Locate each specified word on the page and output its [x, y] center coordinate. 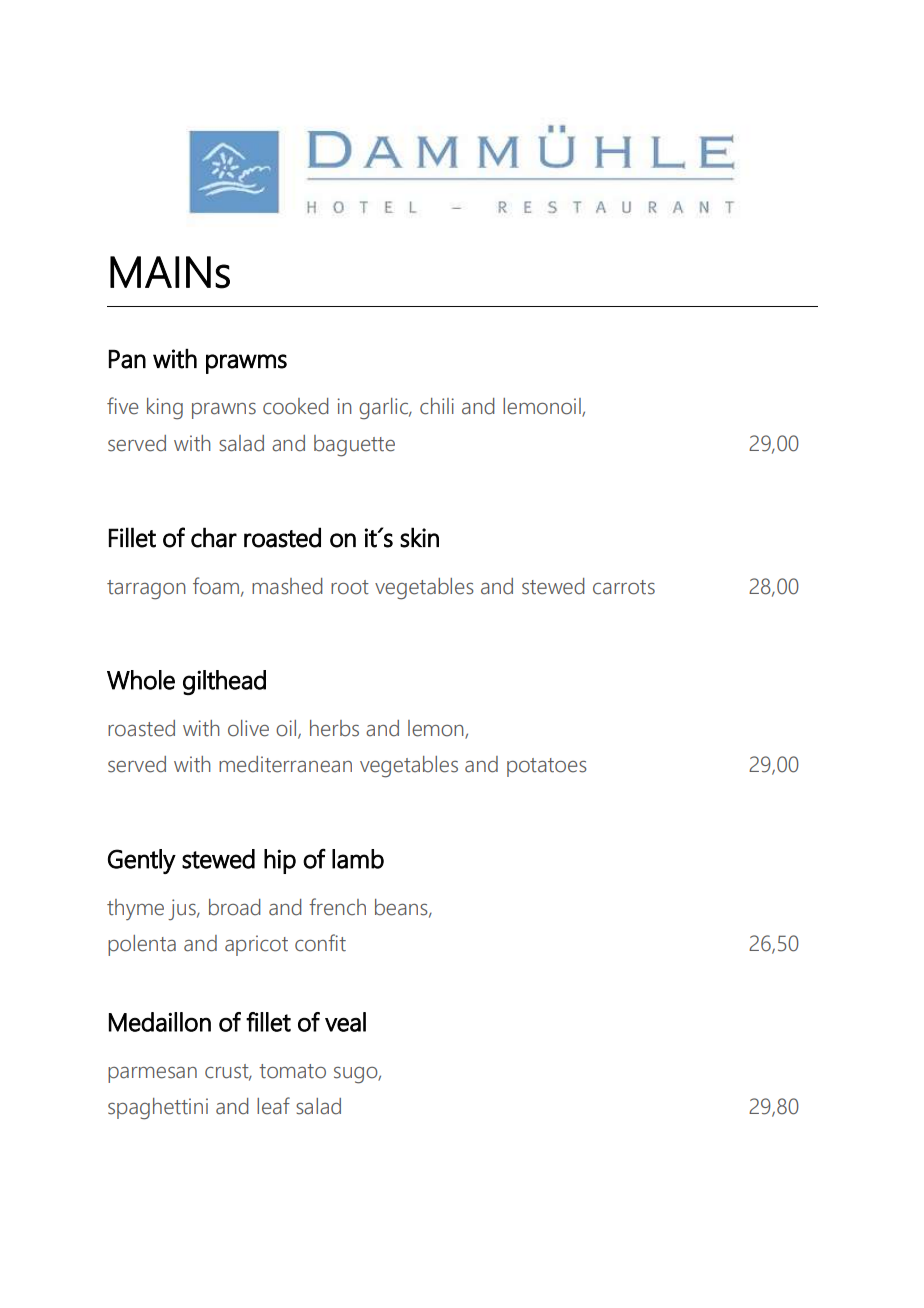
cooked [295, 406]
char [214, 537]
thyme [135, 909]
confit [320, 943]
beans [402, 908]
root [350, 587]
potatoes [547, 767]
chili [437, 406]
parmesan [152, 1075]
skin [419, 537]
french [337, 907]
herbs [334, 728]
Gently [142, 861]
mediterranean [285, 764]
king [165, 409]
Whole [141, 680]
